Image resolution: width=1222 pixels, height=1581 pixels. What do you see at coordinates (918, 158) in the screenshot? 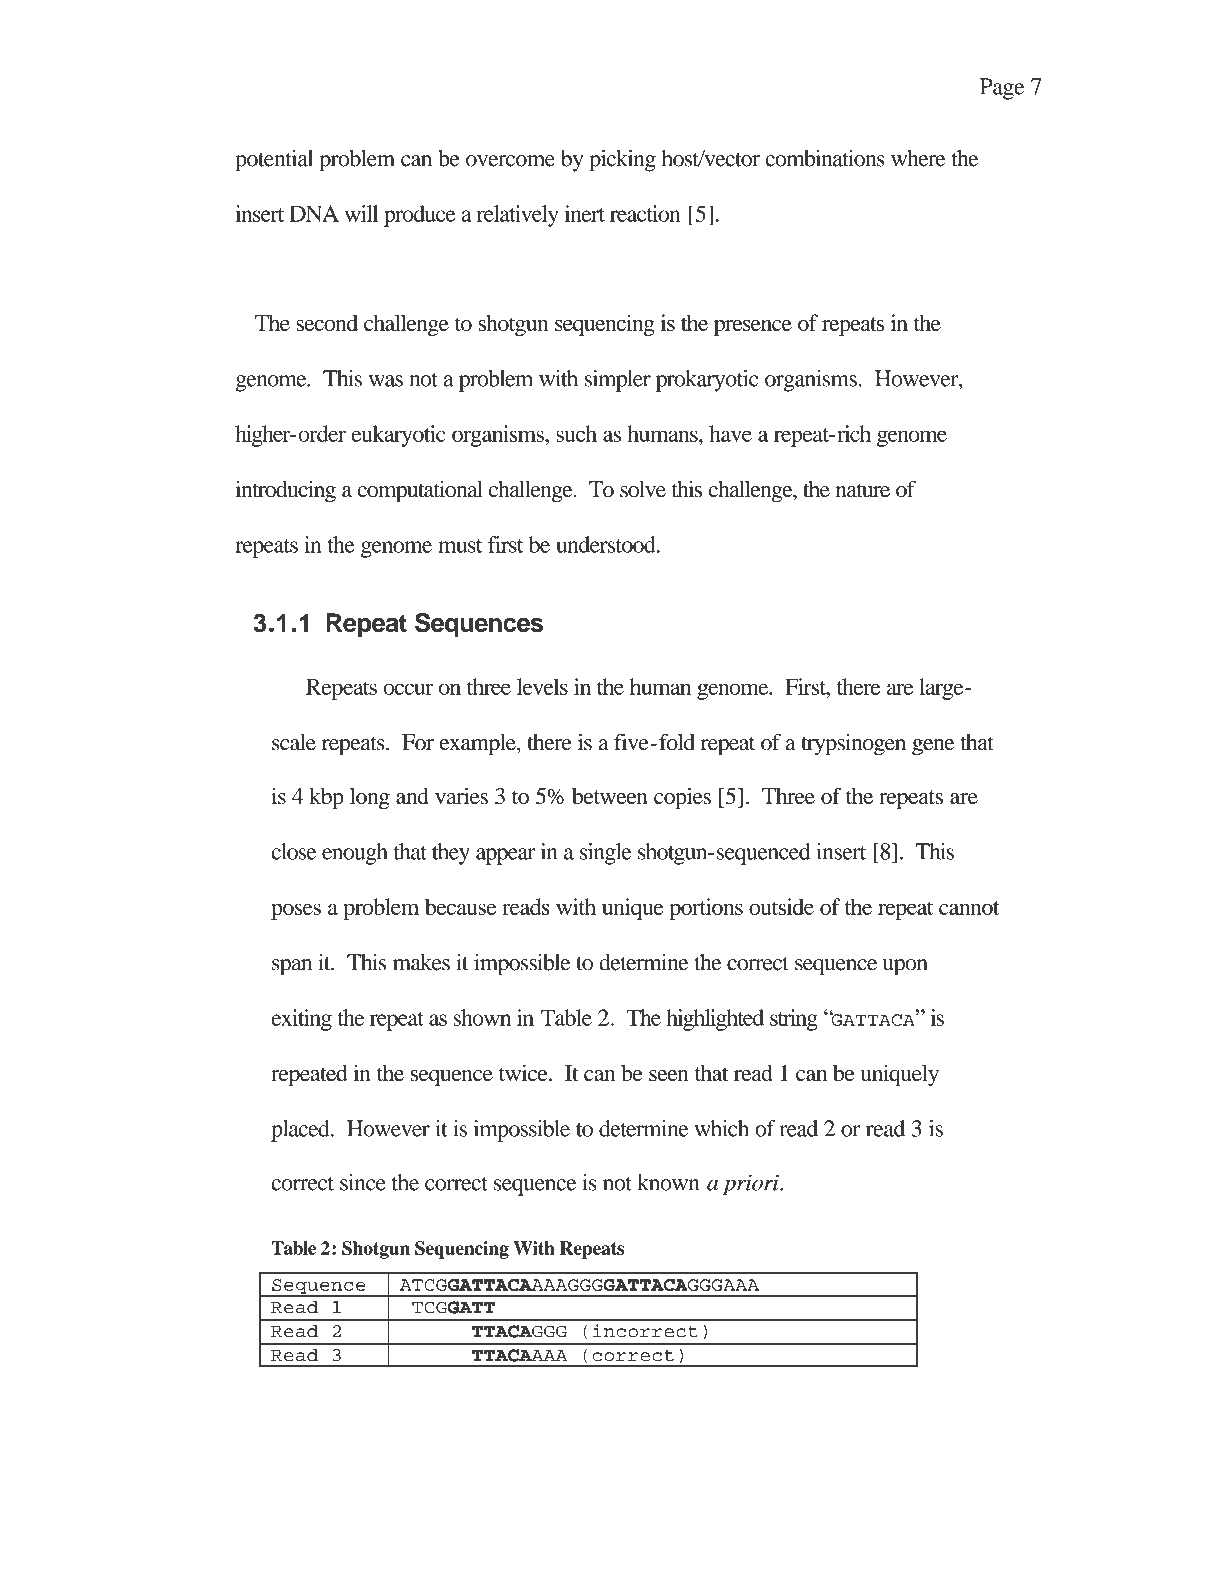
I see `where` at bounding box center [918, 158].
